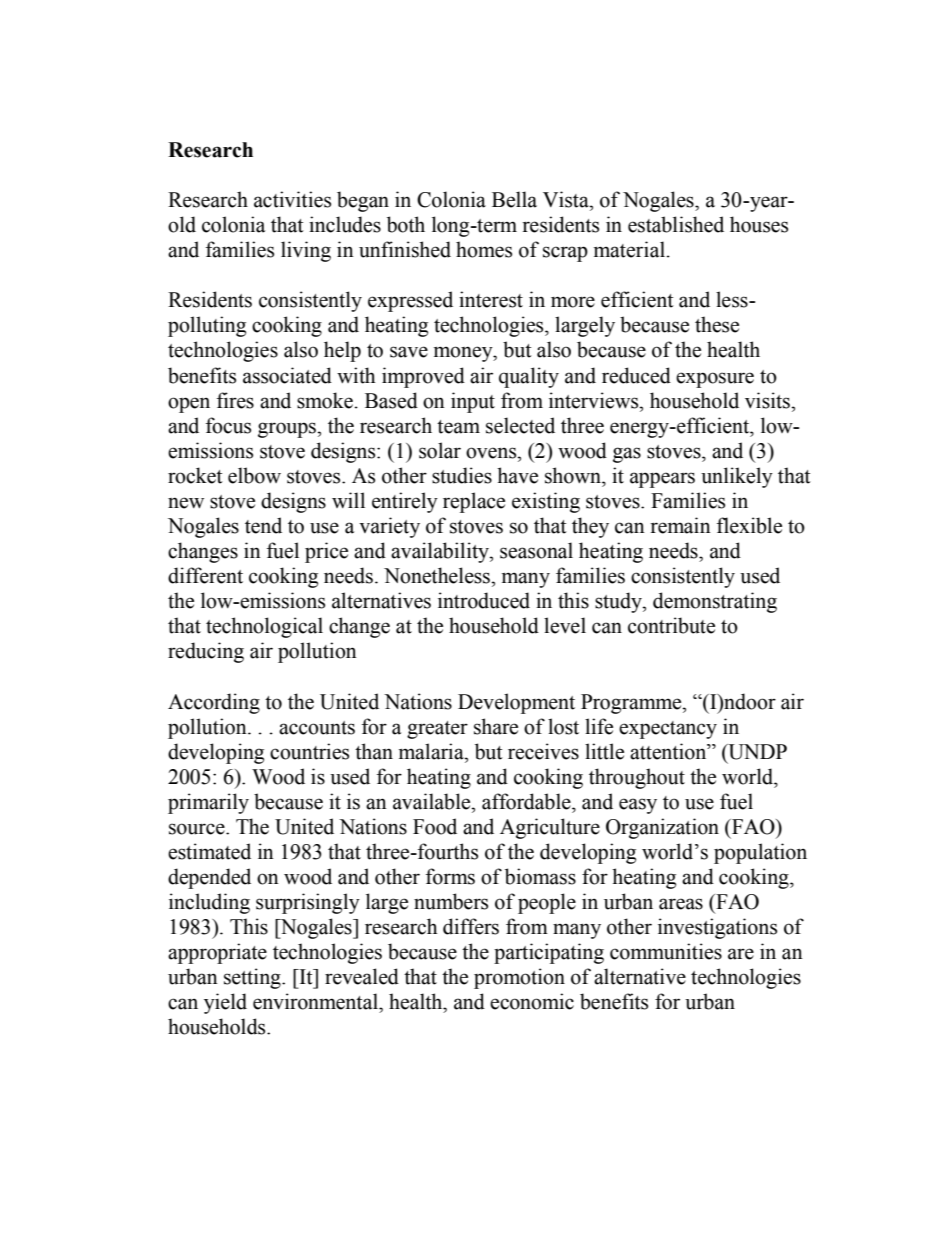  Describe the element at coordinates (484, 249) in the page. I see `homes` at that location.
